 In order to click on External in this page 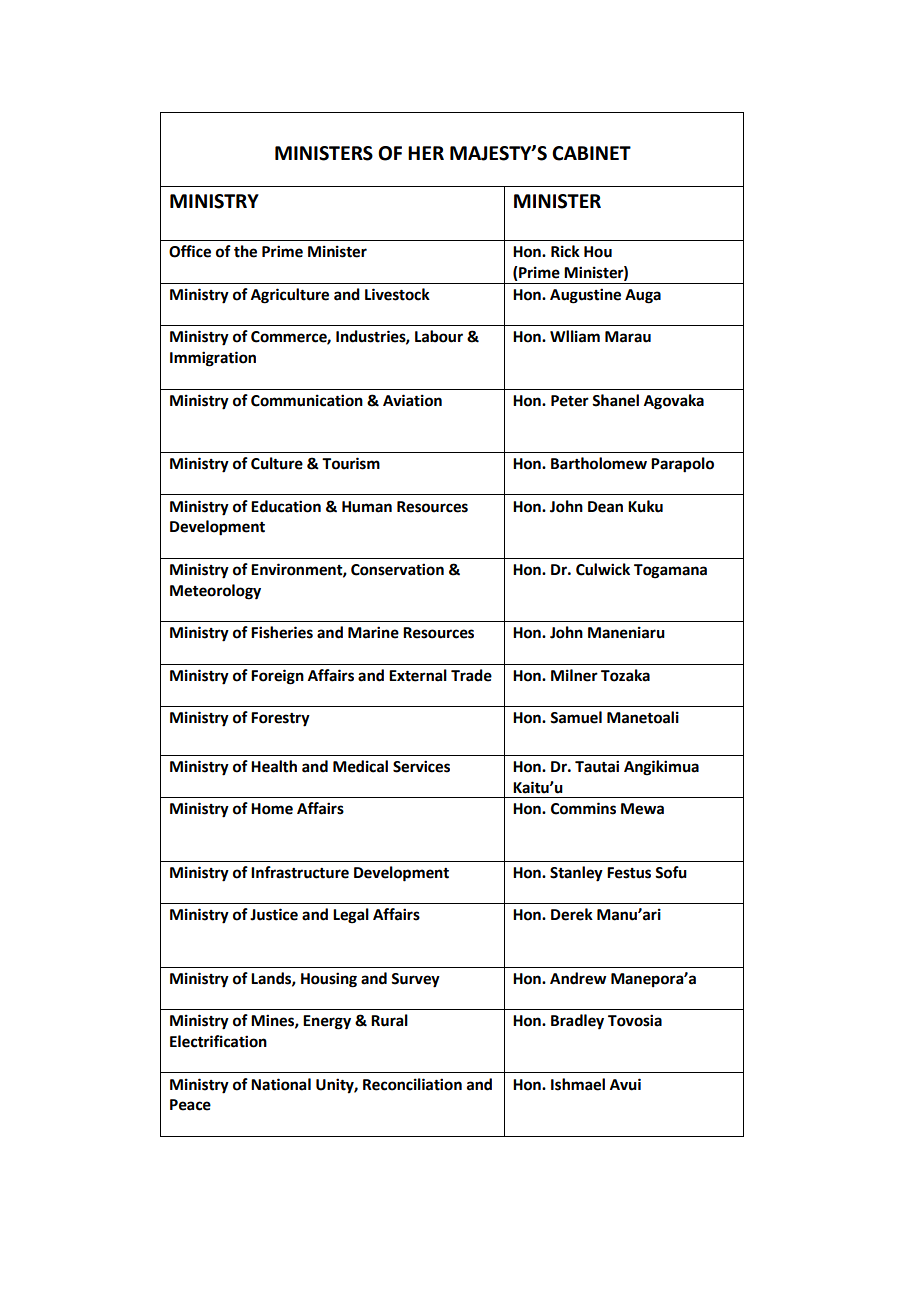, I will do `click(418, 675)`.
